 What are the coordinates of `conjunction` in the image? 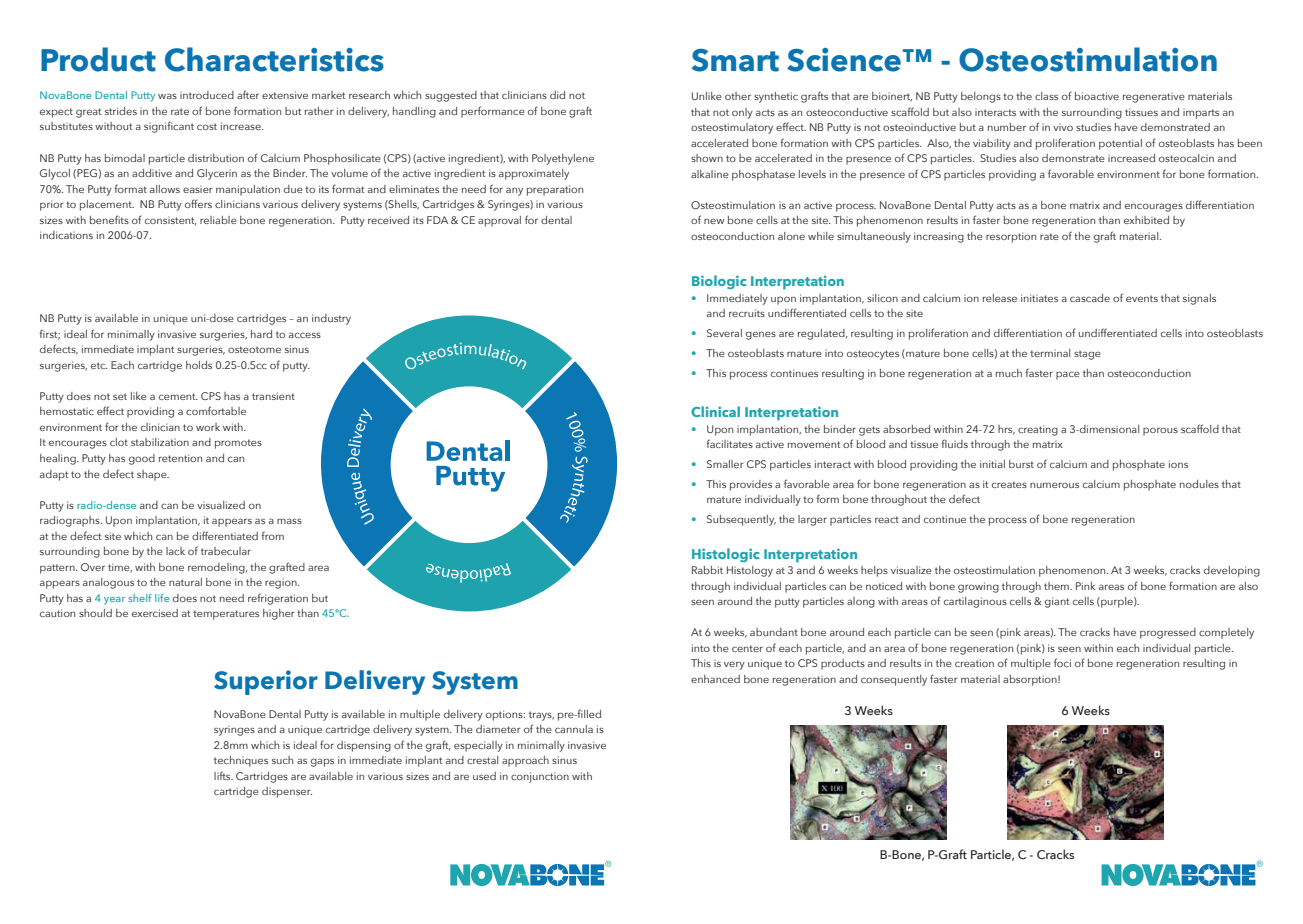 It's located at (540, 777).
